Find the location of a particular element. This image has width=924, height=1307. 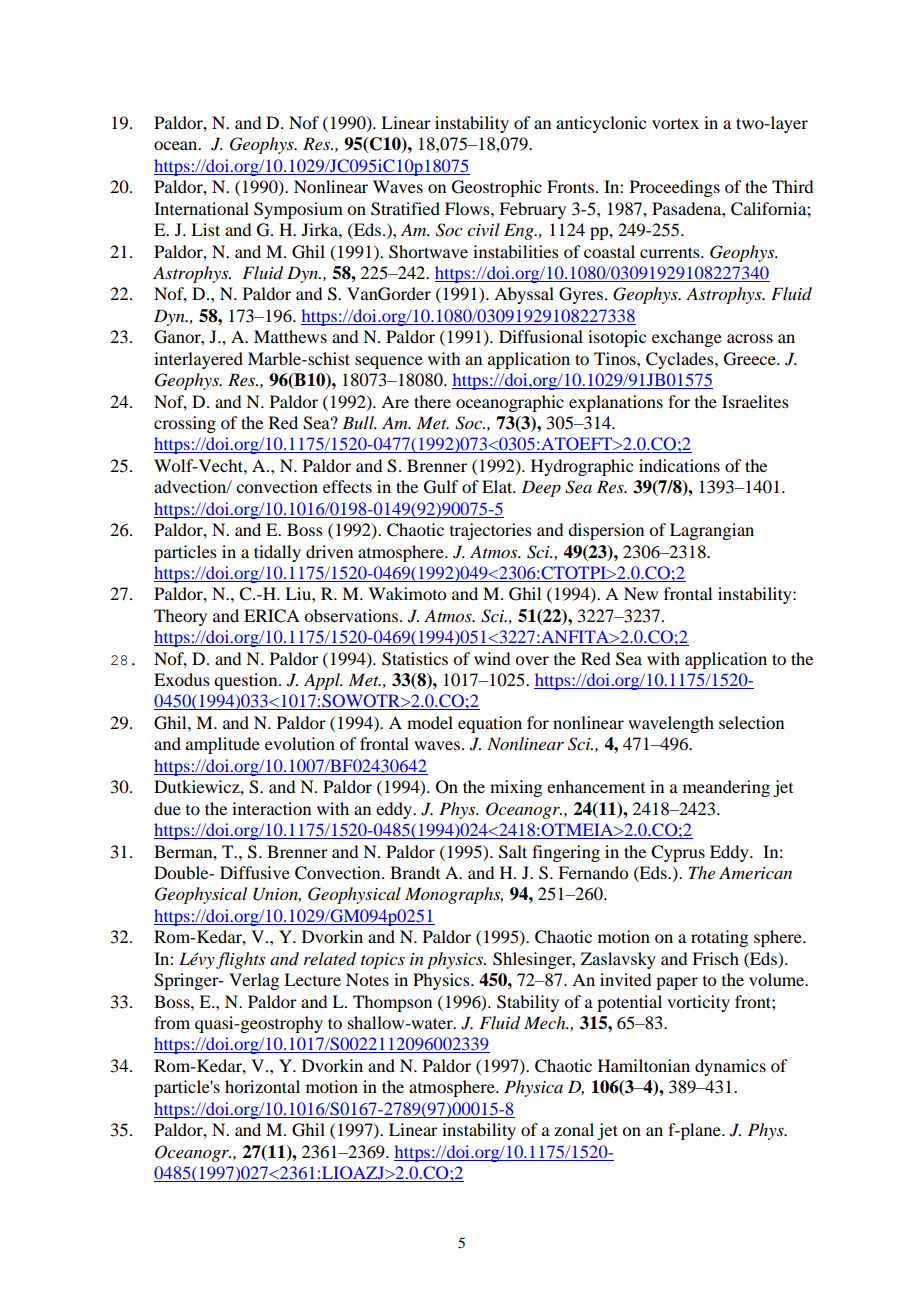

wind is located at coordinates (492, 658).
